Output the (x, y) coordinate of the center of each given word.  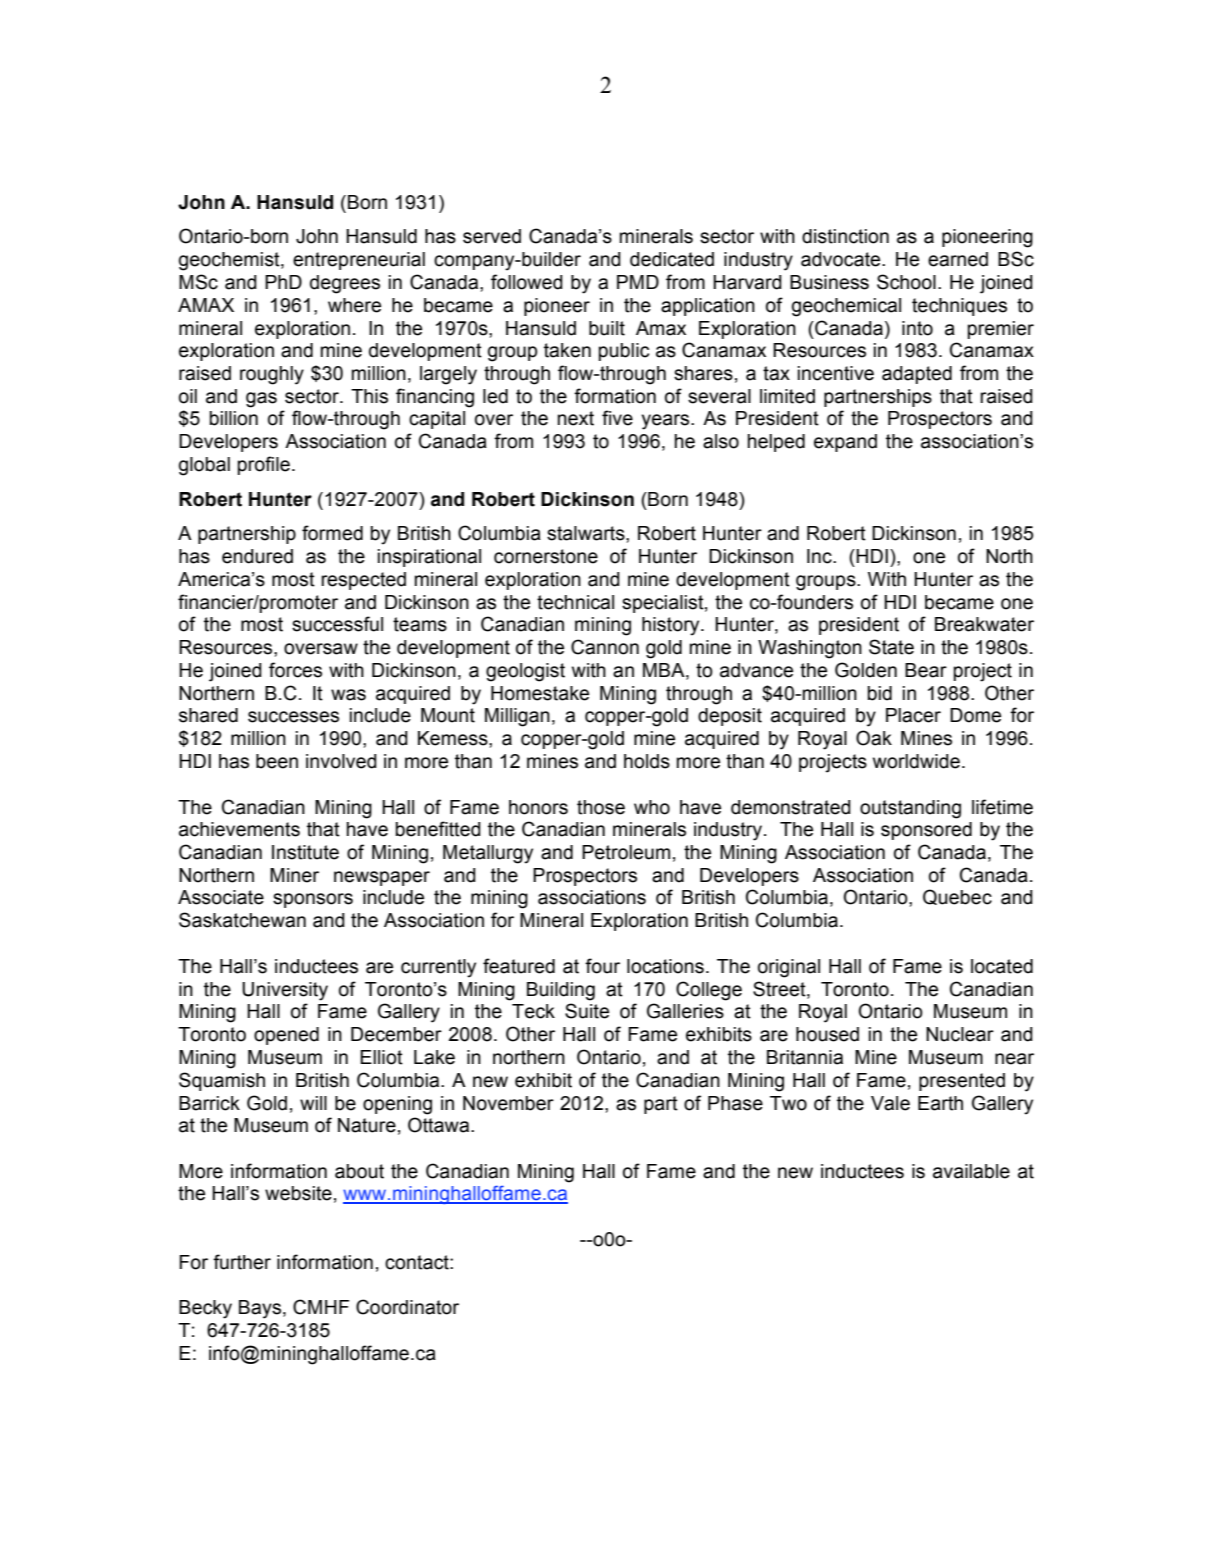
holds (647, 761)
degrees (345, 284)
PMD (638, 282)
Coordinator (407, 1307)
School (906, 282)
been (277, 761)
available (971, 1171)
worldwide (916, 761)
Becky (205, 1309)
